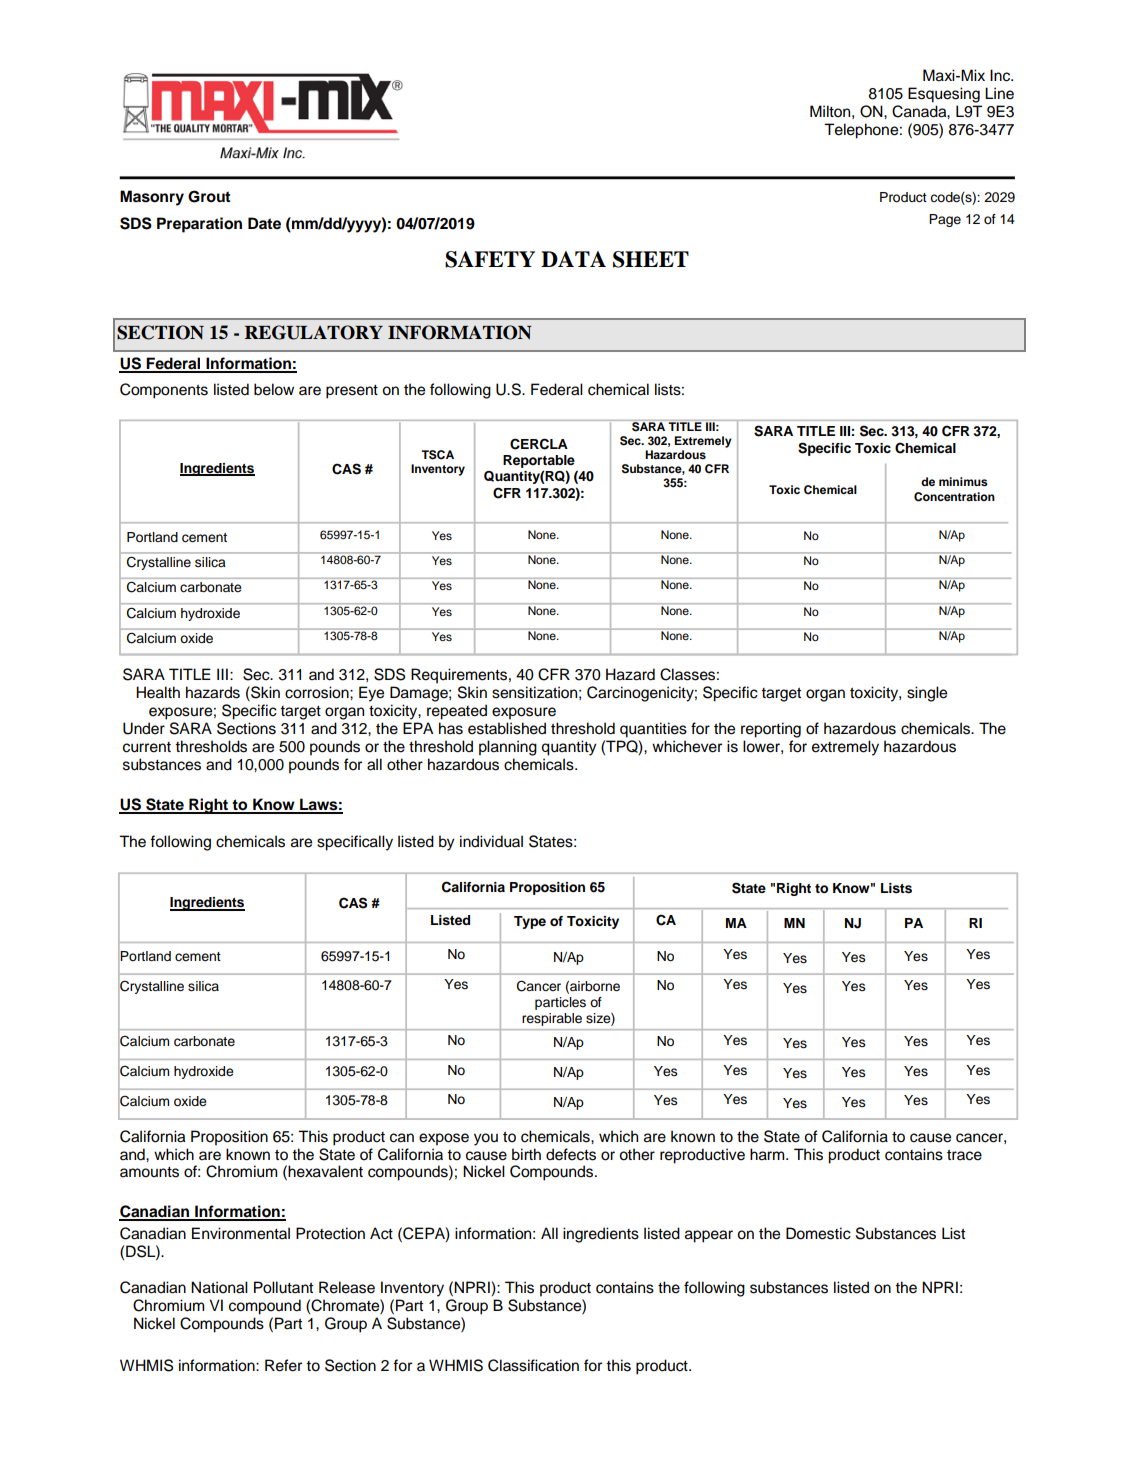  Describe the element at coordinates (818, 1233) in the document. I see `Domestic` at that location.
